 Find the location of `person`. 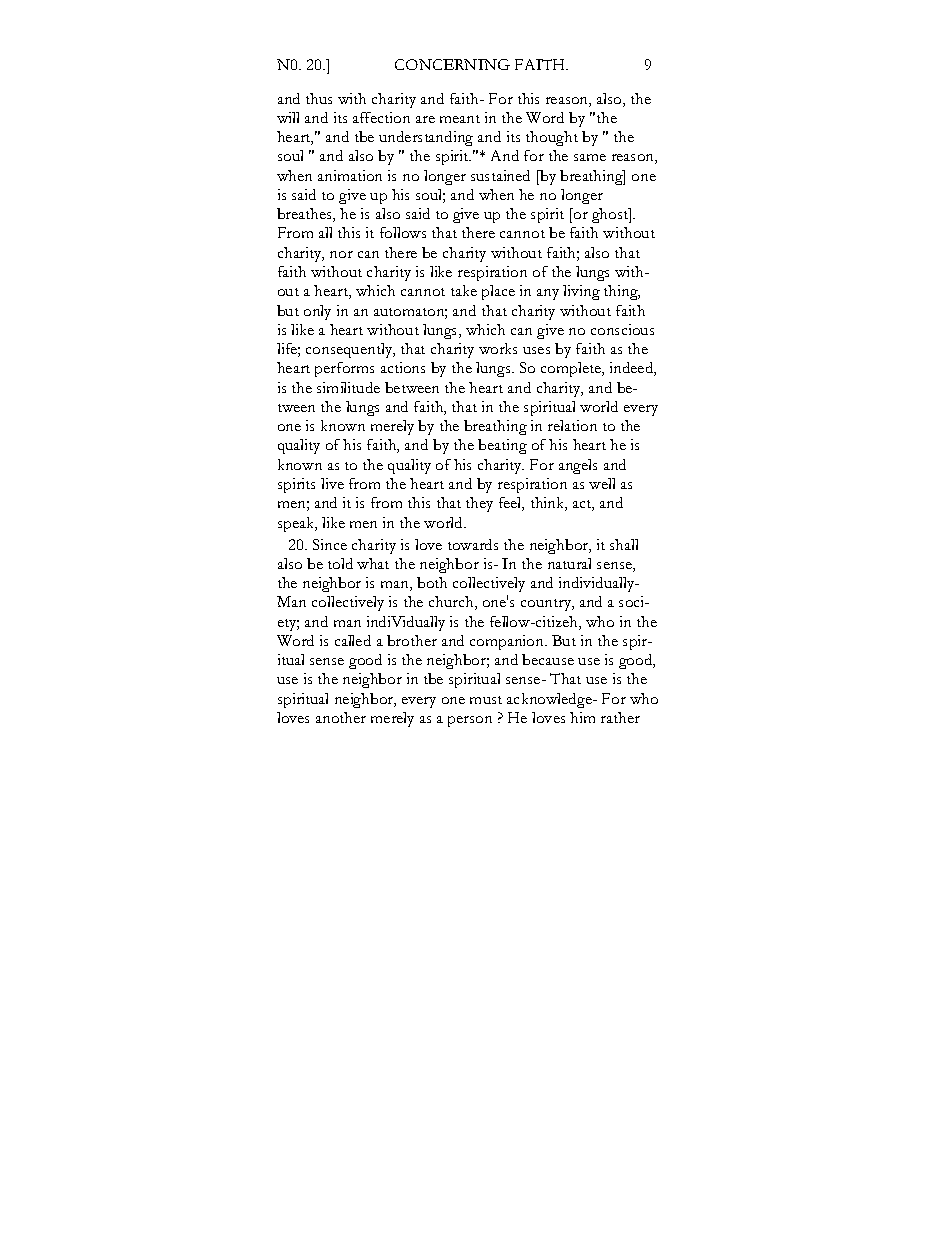

person is located at coordinates (470, 721).
